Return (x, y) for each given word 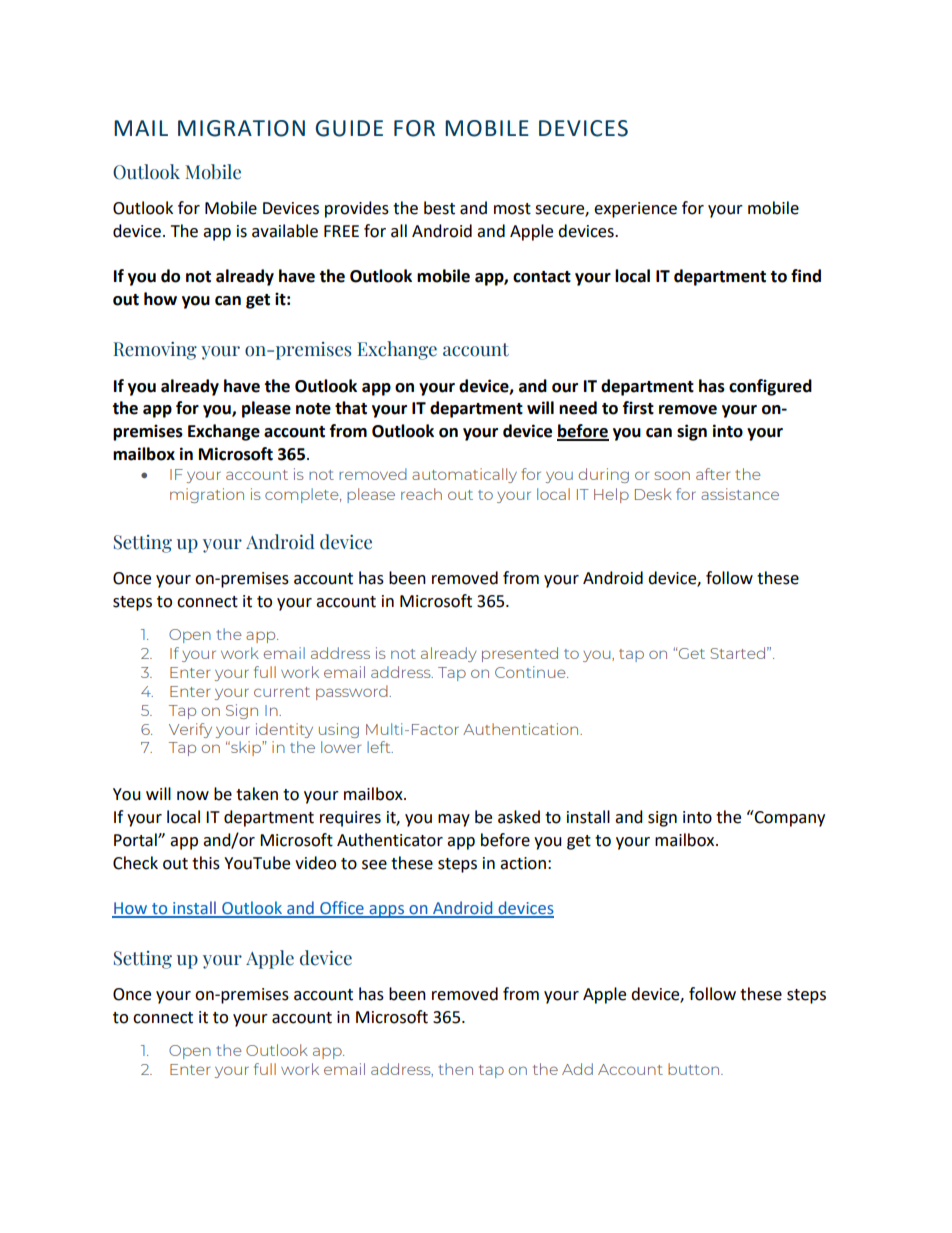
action (523, 863)
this (206, 863)
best (439, 208)
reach (421, 494)
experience (635, 210)
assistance (740, 494)
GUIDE (349, 128)
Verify (190, 730)
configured (770, 387)
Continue (531, 672)
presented (520, 654)
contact (542, 277)
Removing (155, 351)
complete (303, 495)
